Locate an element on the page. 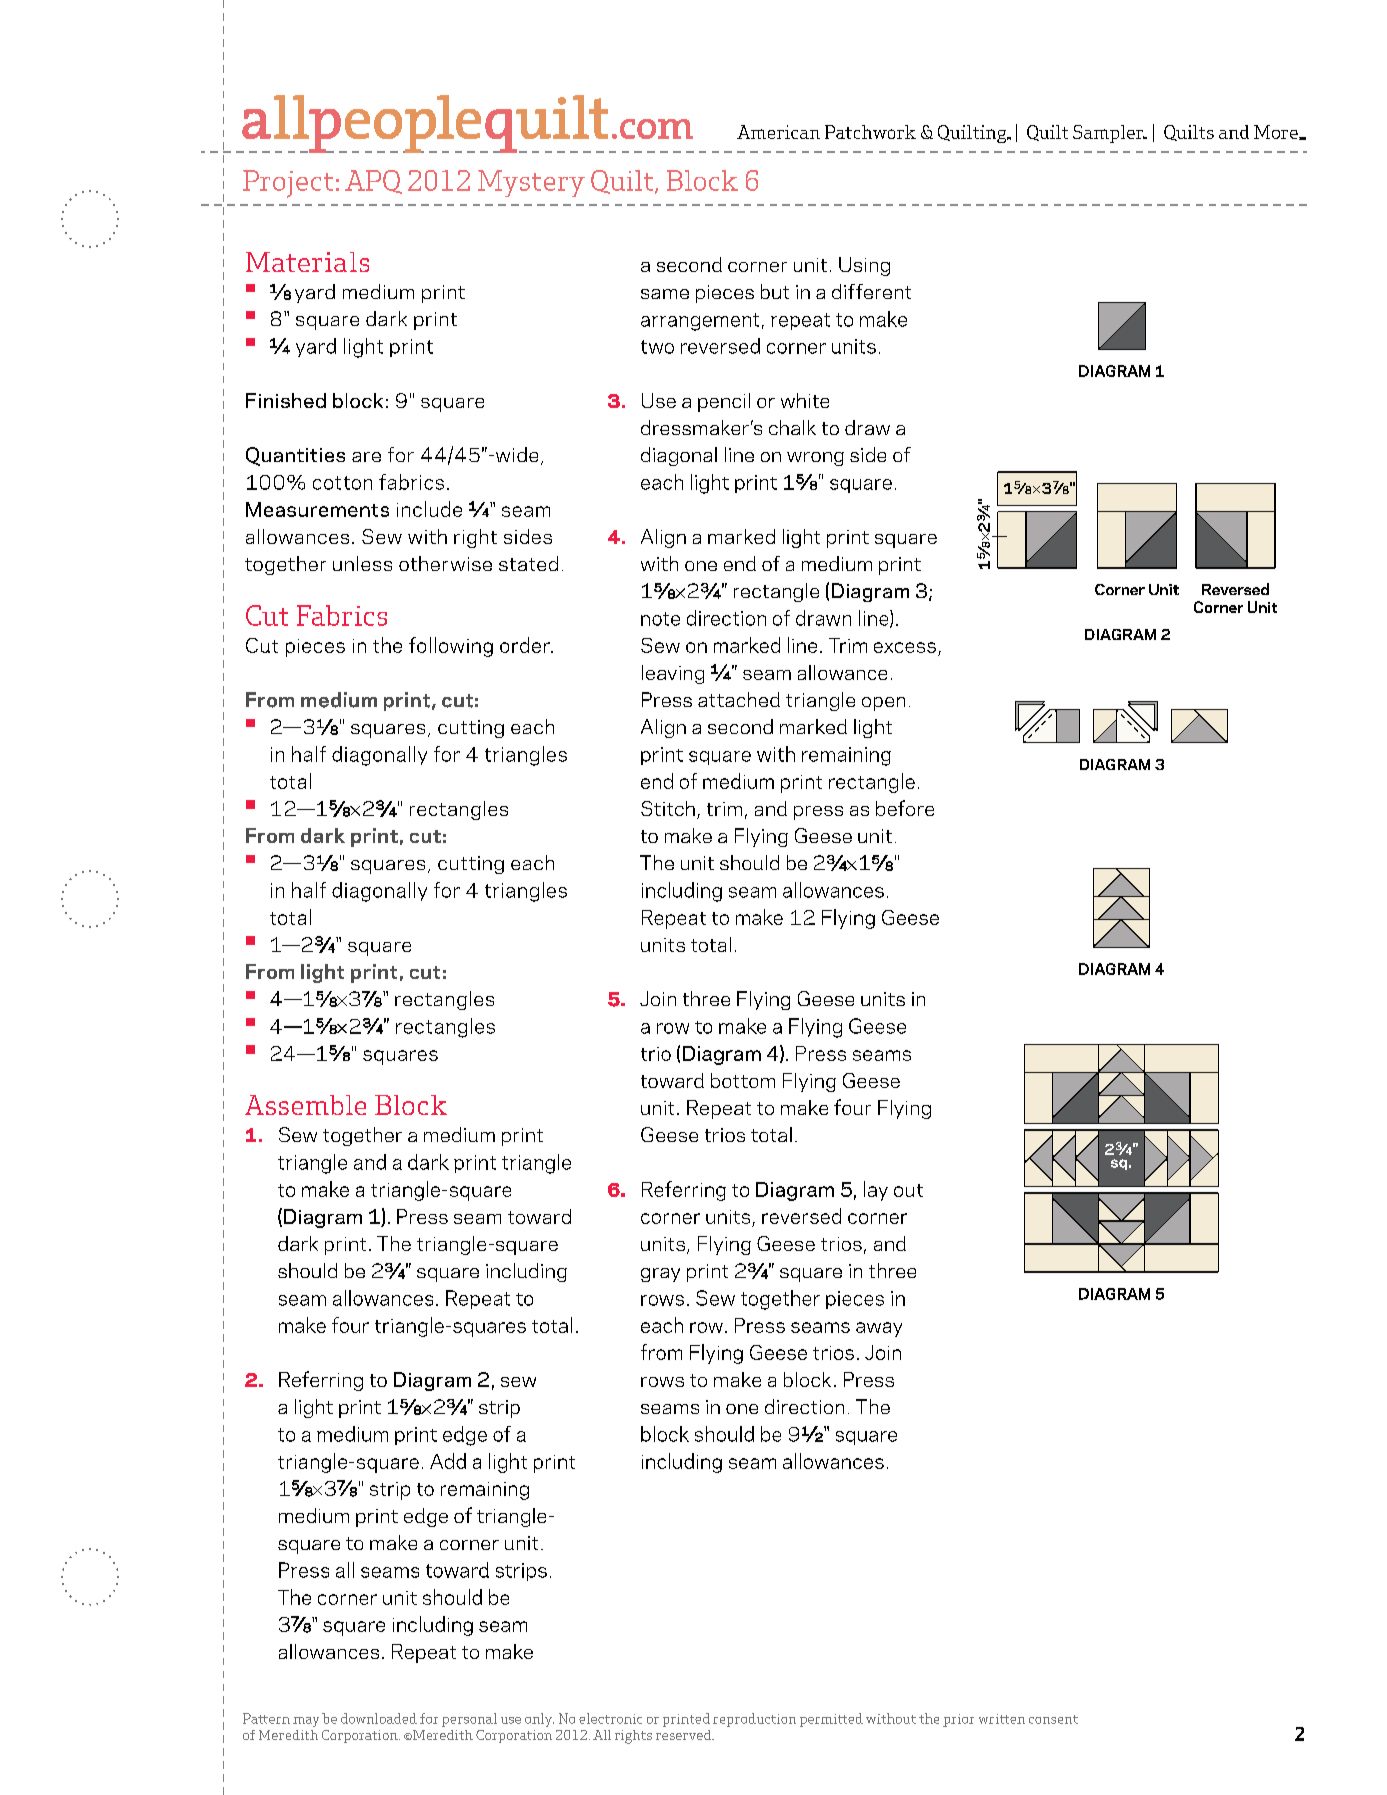 The image size is (1387, 1795). American is located at coordinates (778, 132).
